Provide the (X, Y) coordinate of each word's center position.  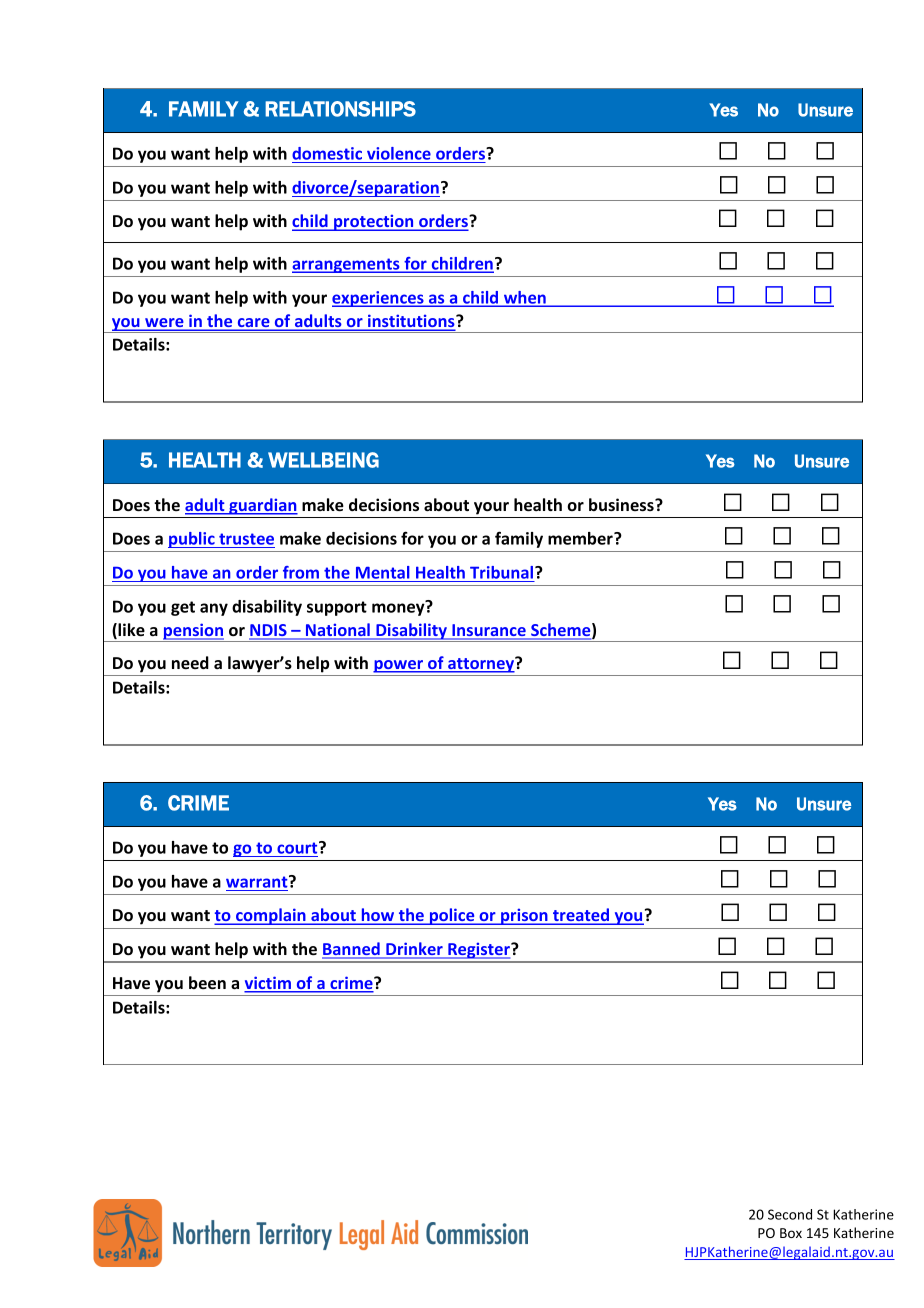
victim (268, 984)
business (622, 505)
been (207, 983)
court (298, 847)
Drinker (414, 950)
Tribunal (503, 572)
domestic (327, 153)
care (253, 324)
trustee (246, 539)
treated (581, 916)
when (525, 298)
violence (399, 153)
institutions (411, 322)
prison (524, 916)
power (399, 666)
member (581, 538)
